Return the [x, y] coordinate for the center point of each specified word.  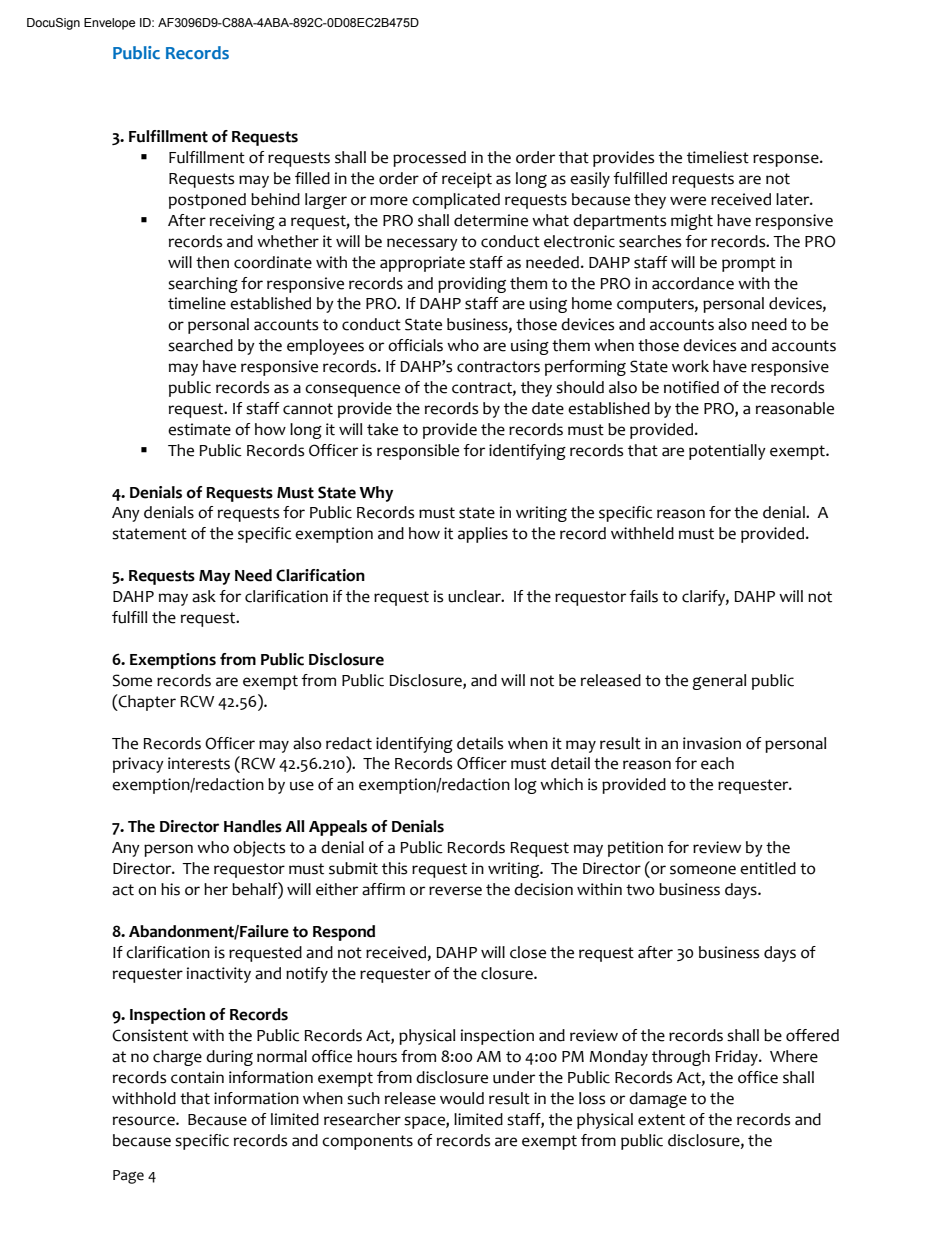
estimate [199, 429]
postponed [207, 201]
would [462, 1098]
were [688, 201]
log [526, 786]
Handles [253, 826]
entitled [768, 868]
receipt [467, 180]
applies [483, 535]
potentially [727, 452]
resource [145, 1121]
